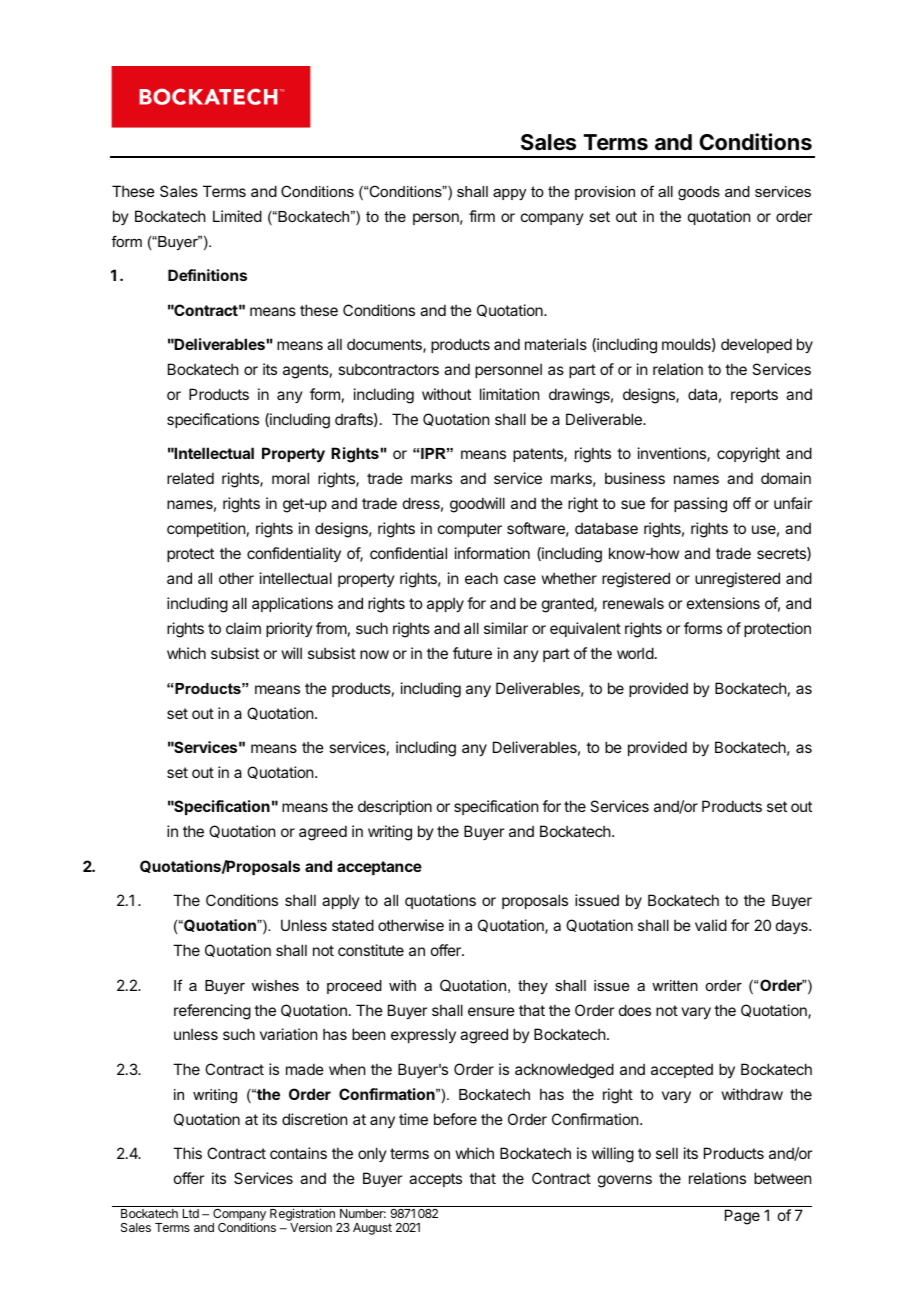  Describe the element at coordinates (711, 925) in the screenshot. I see `valid` at that location.
